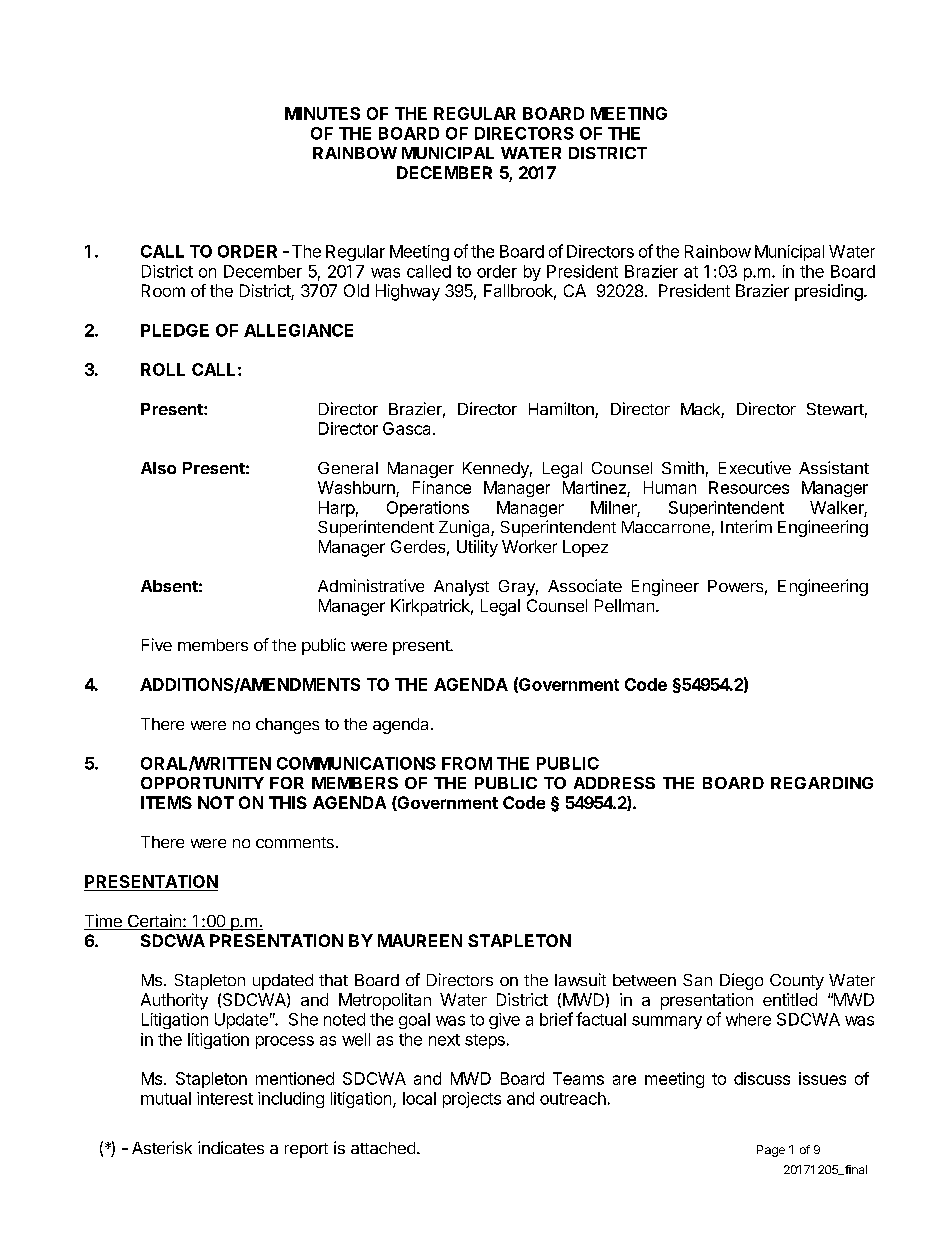 The image size is (952, 1233). What do you see at coordinates (461, 588) in the page?
I see `Analyst` at bounding box center [461, 588].
